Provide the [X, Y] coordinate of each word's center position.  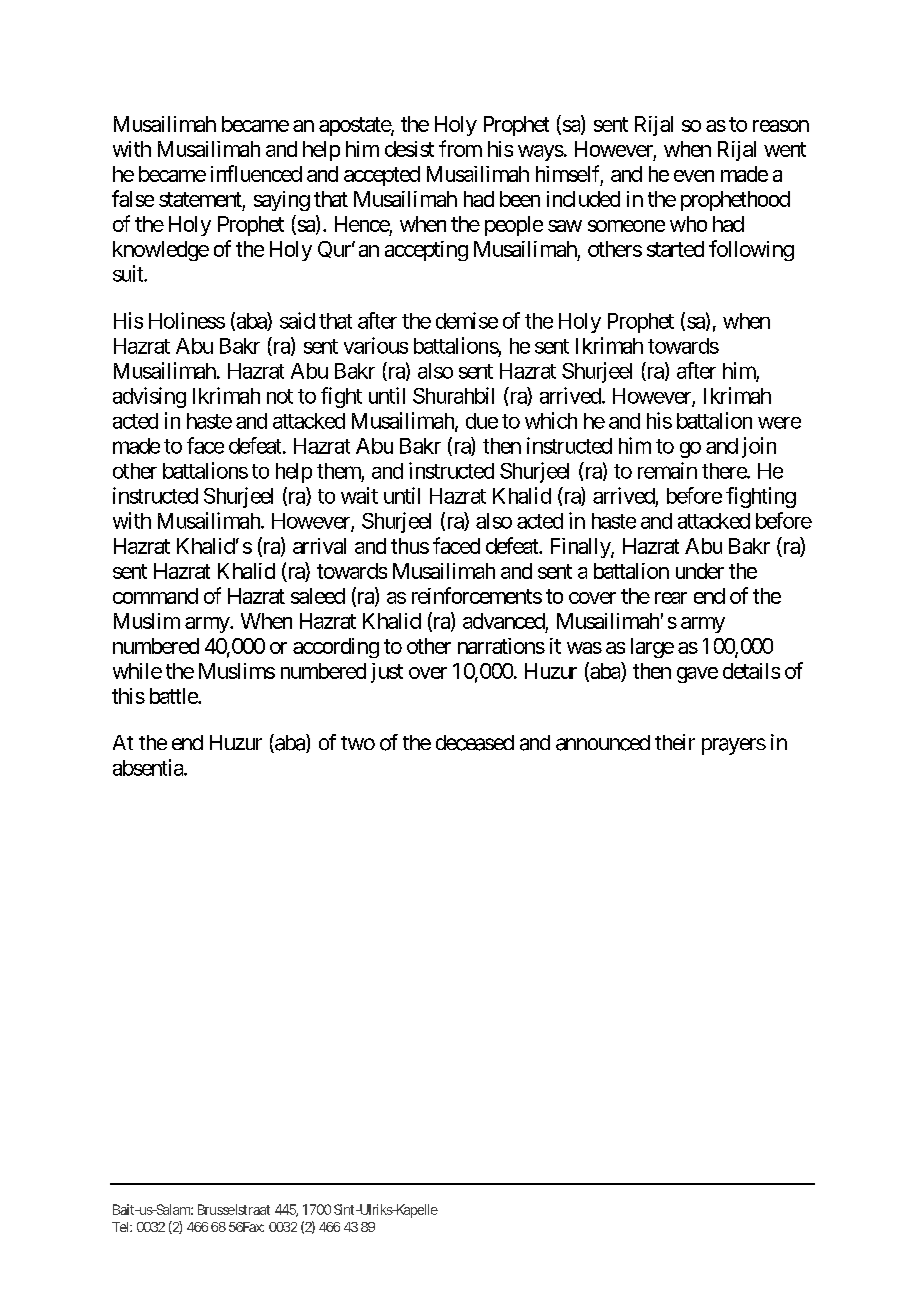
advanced [504, 621]
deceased [475, 743]
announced [603, 743]
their [675, 742]
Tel [121, 1227]
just [387, 673]
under [700, 571]
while [137, 671]
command [155, 596]
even [694, 176]
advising [149, 397]
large [652, 648]
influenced [256, 173]
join [759, 447]
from [460, 148]
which [551, 420]
